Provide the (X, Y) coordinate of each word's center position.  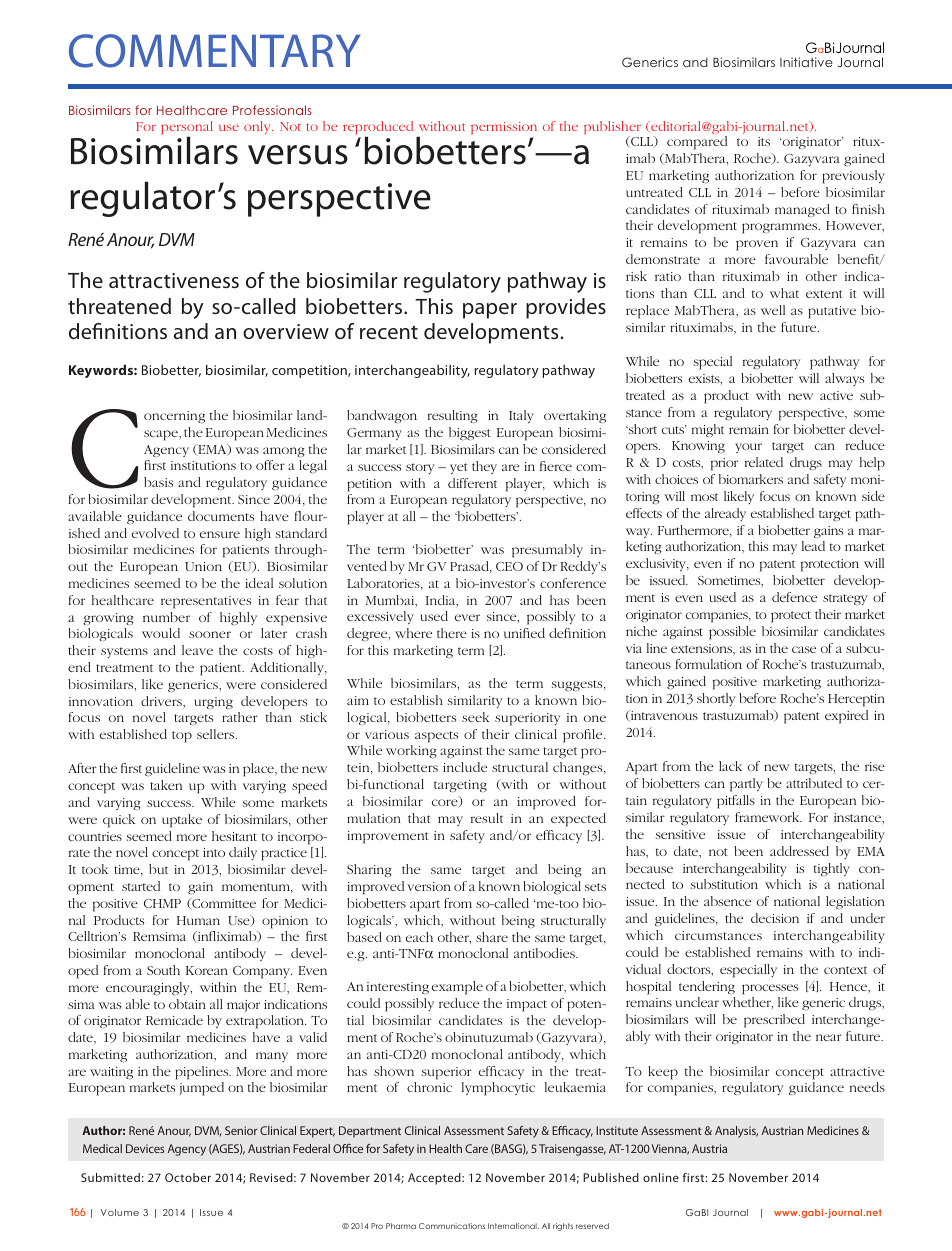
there (452, 633)
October (188, 1177)
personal (187, 129)
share (492, 937)
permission (504, 128)
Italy (521, 416)
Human (198, 920)
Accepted (435, 1179)
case (804, 649)
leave (197, 650)
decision (775, 918)
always (844, 379)
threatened (119, 306)
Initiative (806, 62)
